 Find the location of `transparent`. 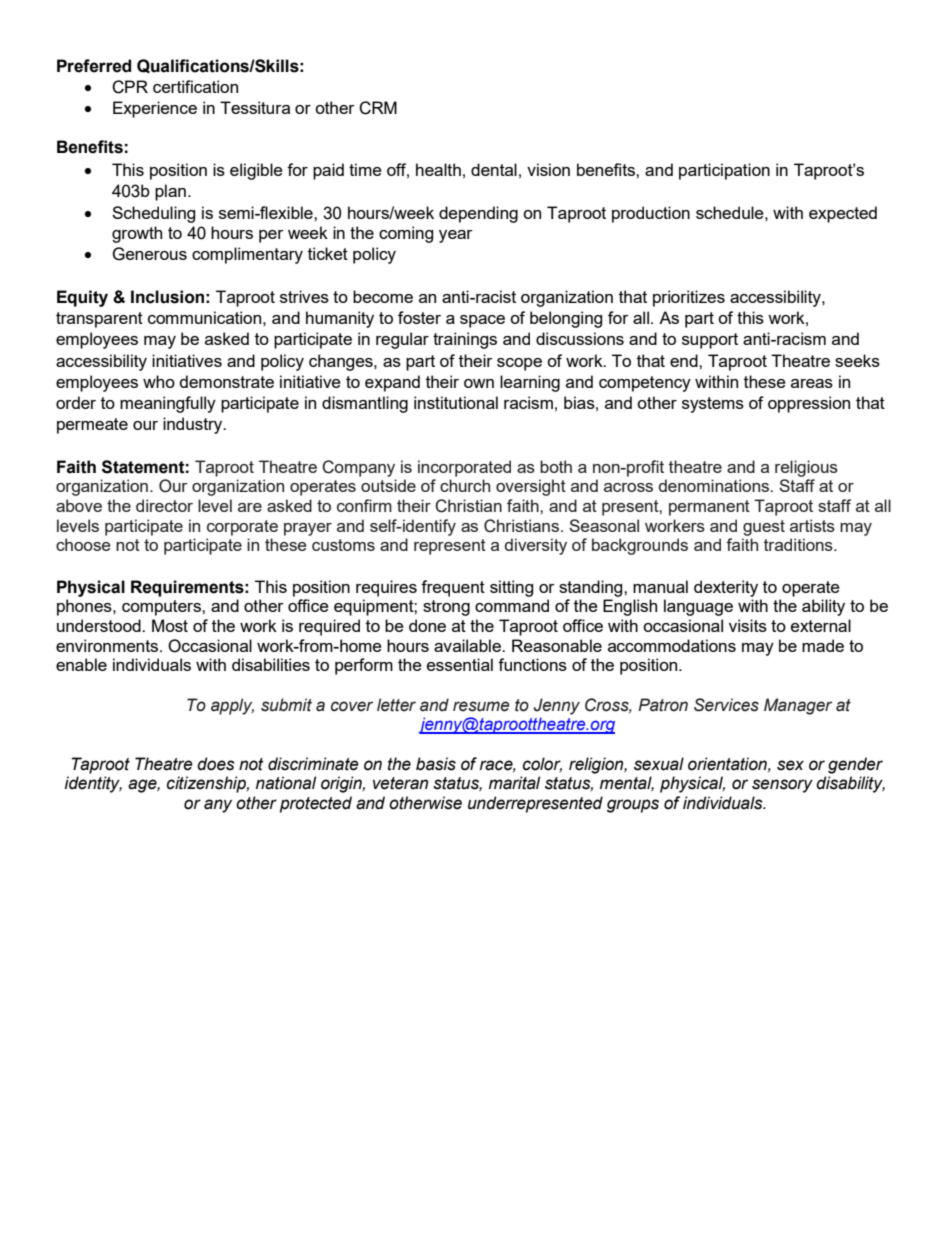

transparent is located at coordinates (99, 320).
